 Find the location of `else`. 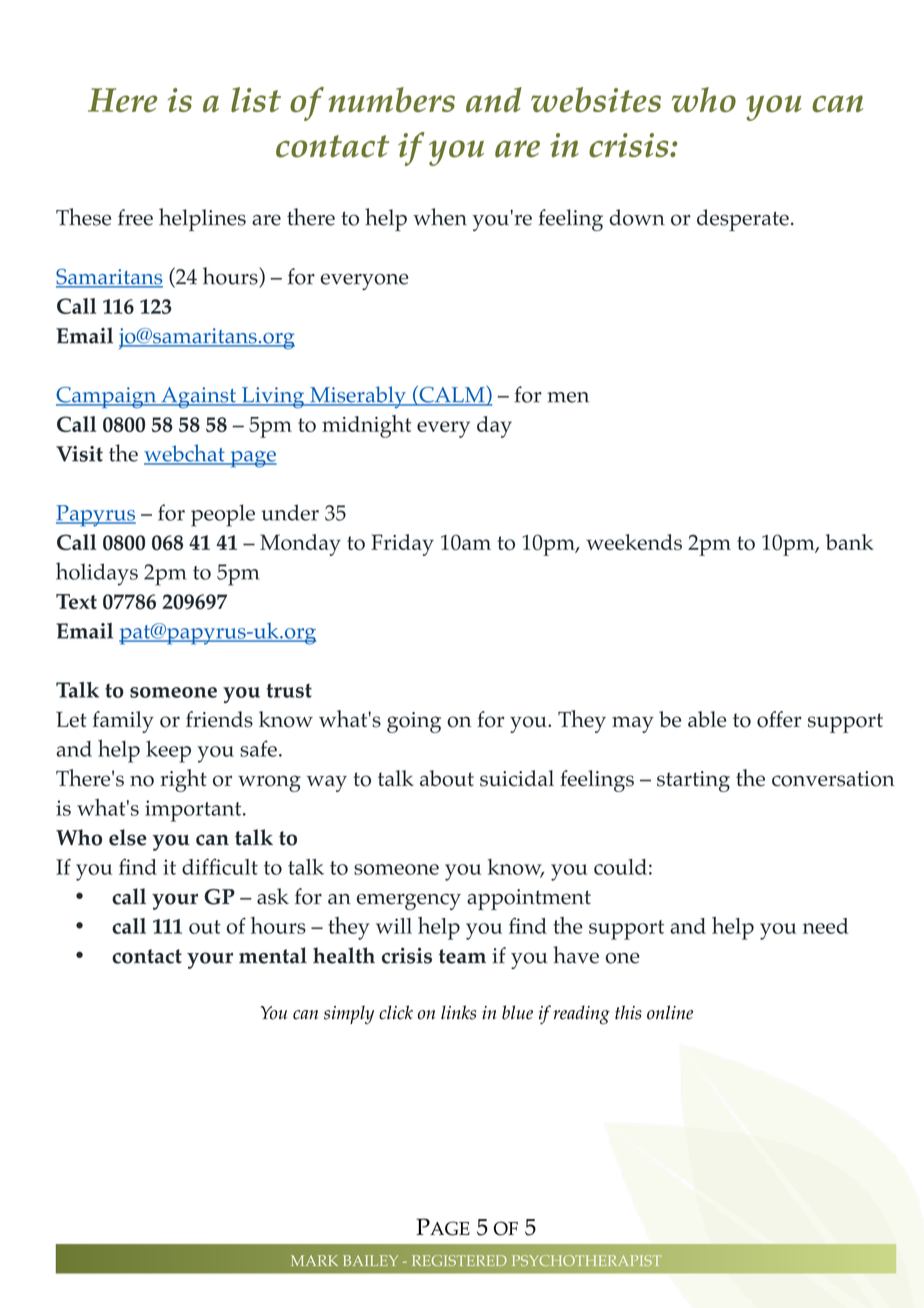

else is located at coordinates (128, 837).
